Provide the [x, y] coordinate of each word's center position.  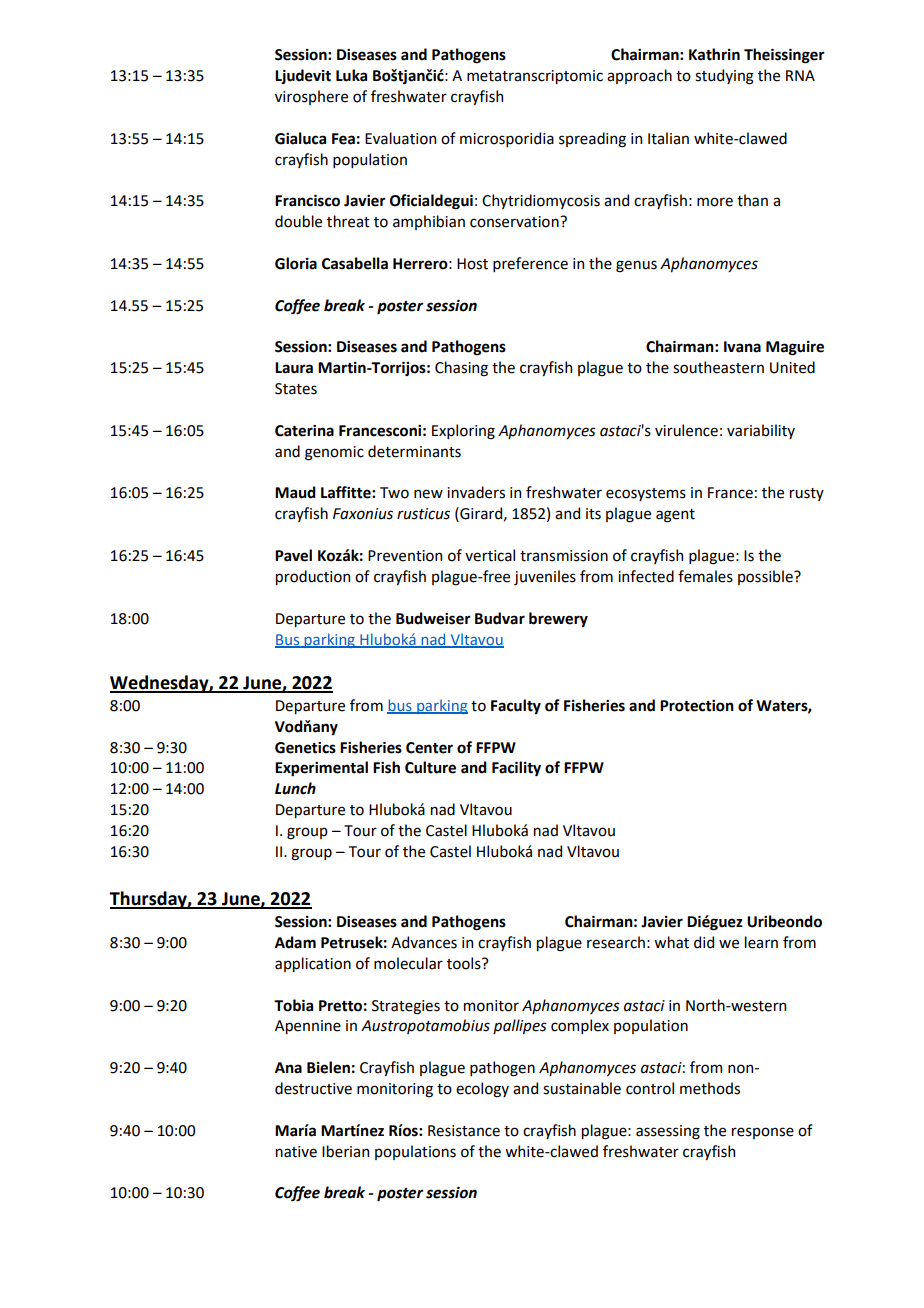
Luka [351, 75]
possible [766, 577]
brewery [558, 620]
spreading [592, 140]
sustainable [582, 1088]
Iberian [345, 1151]
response [763, 1133]
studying [724, 77]
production [313, 577]
